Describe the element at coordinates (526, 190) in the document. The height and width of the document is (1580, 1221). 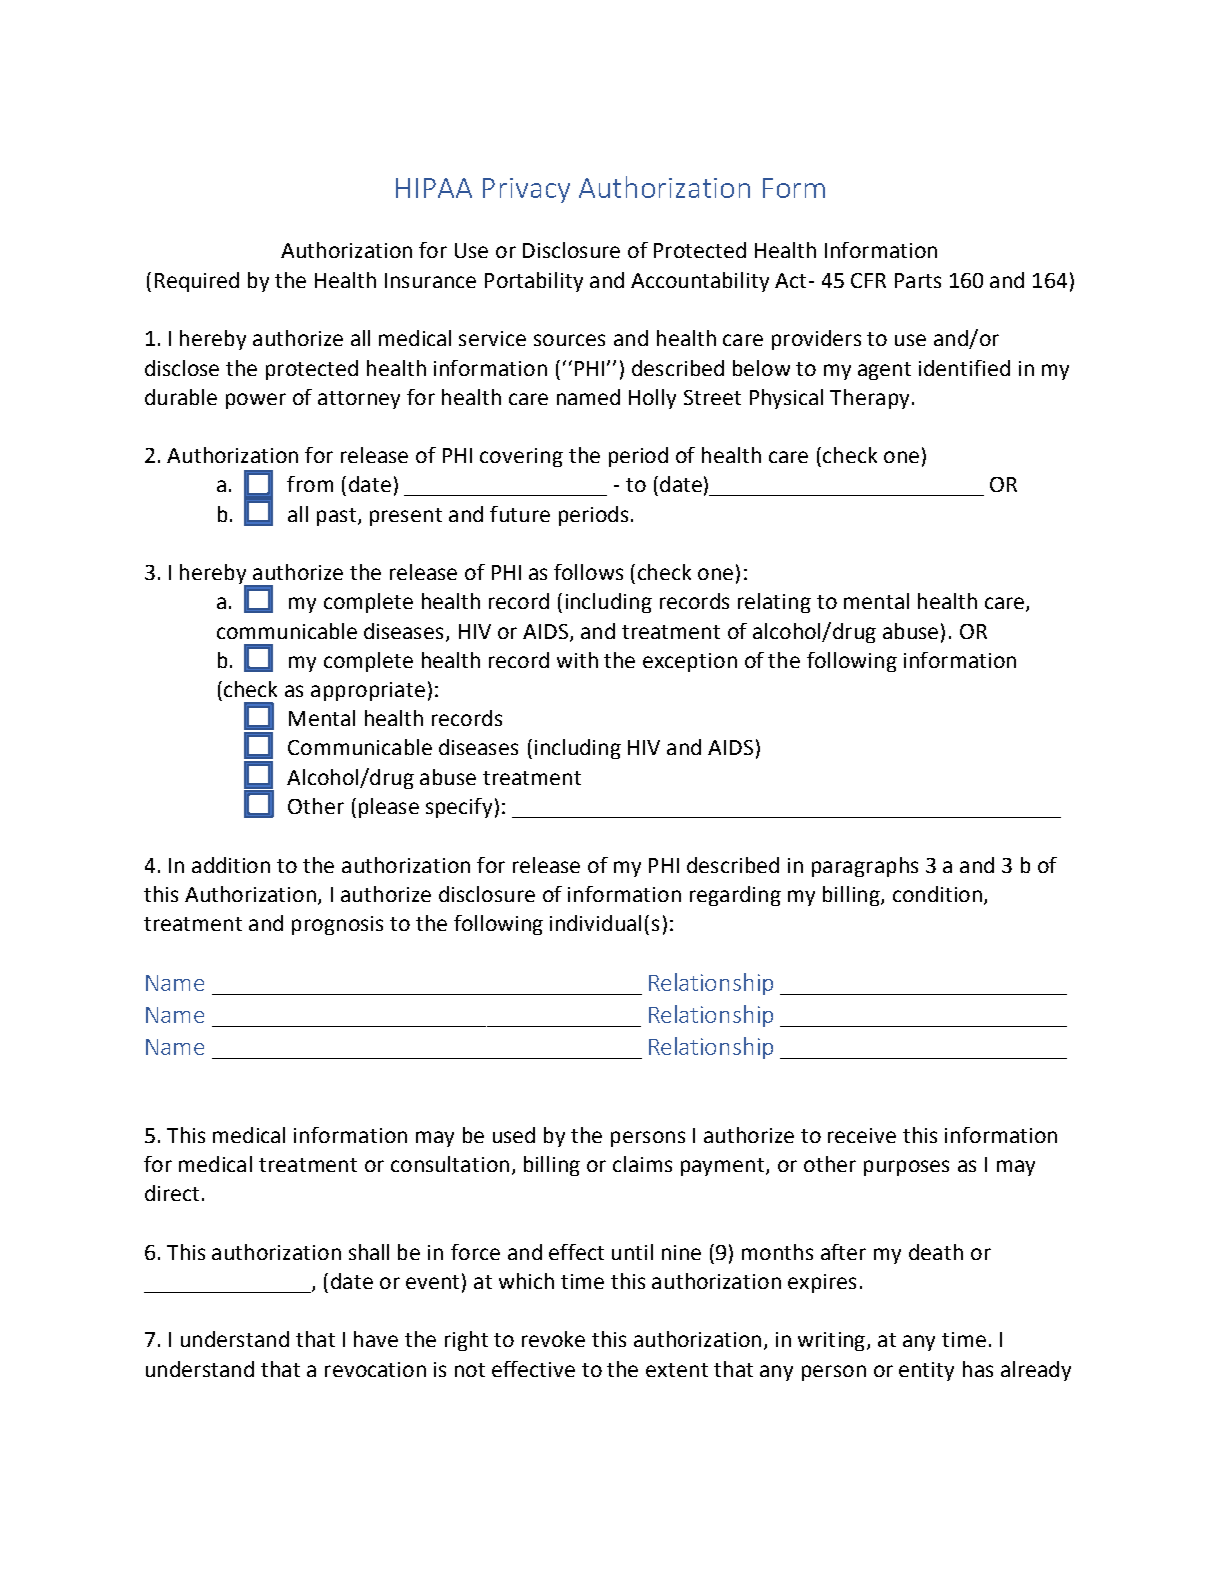
I see `Privacy` at that location.
